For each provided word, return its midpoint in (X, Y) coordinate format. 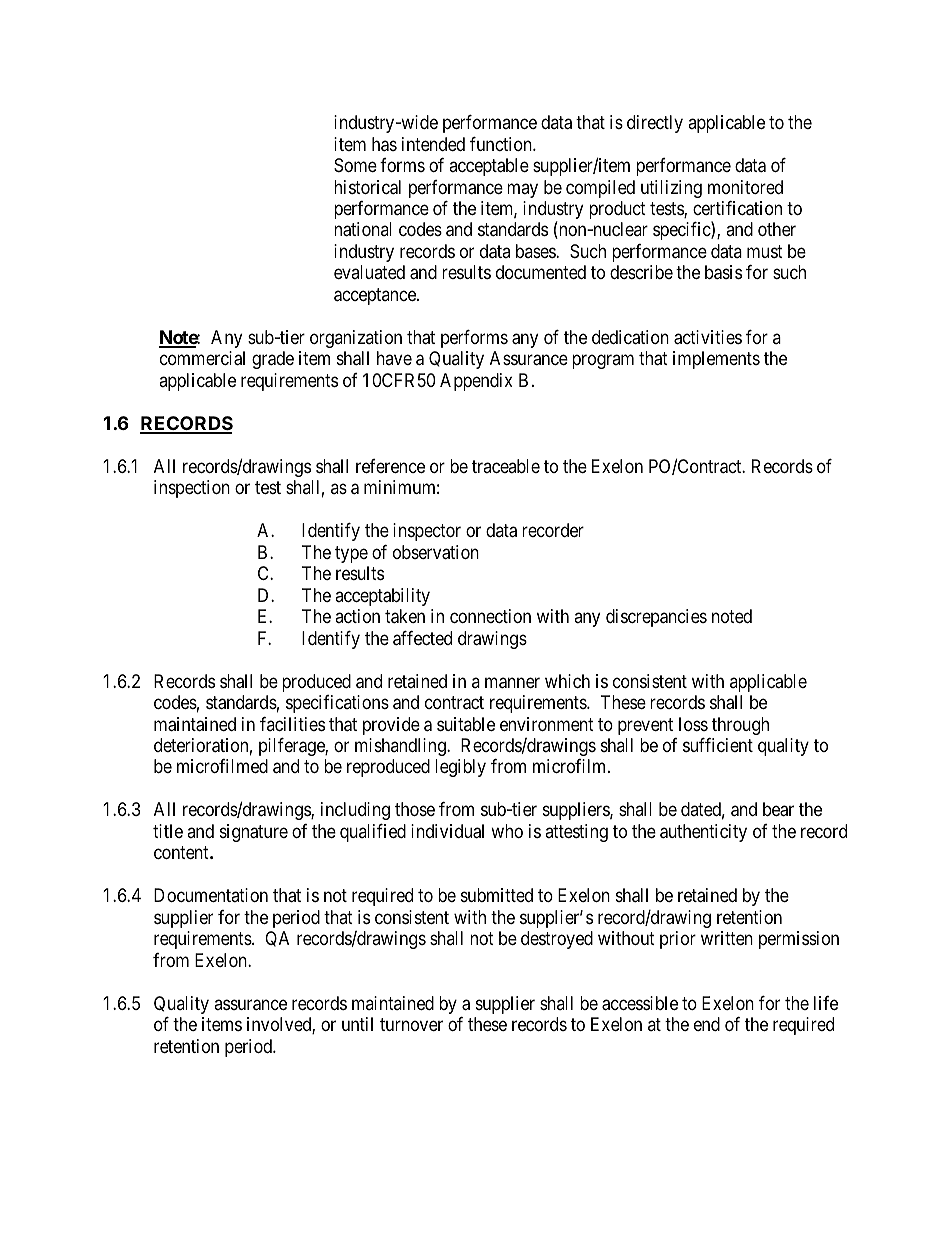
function (502, 144)
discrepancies (656, 618)
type (351, 554)
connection (490, 616)
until (357, 1024)
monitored (745, 187)
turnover (411, 1025)
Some (355, 165)
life (826, 1003)
